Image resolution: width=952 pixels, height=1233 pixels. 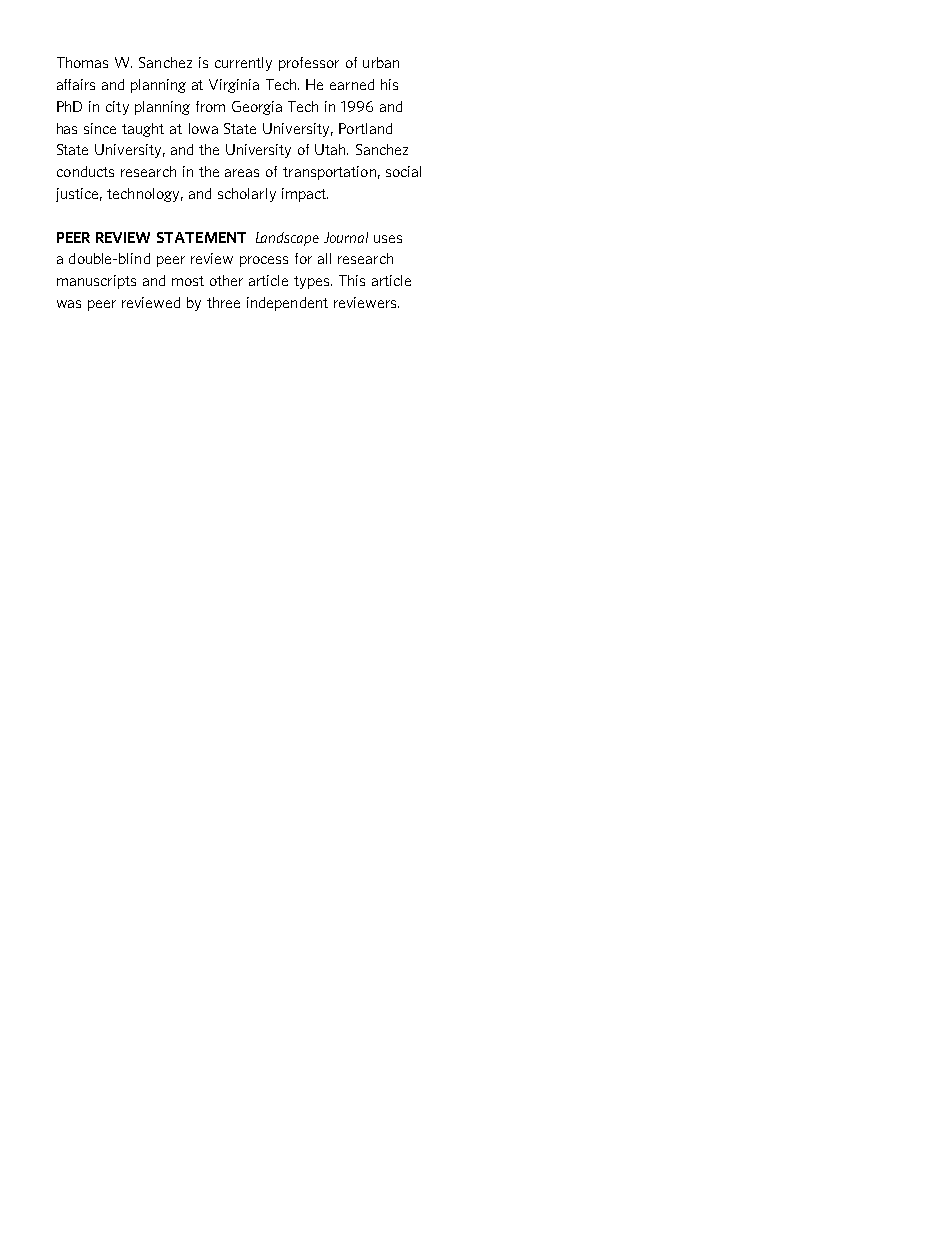 What do you see at coordinates (381, 62) in the image?
I see `urban` at bounding box center [381, 62].
